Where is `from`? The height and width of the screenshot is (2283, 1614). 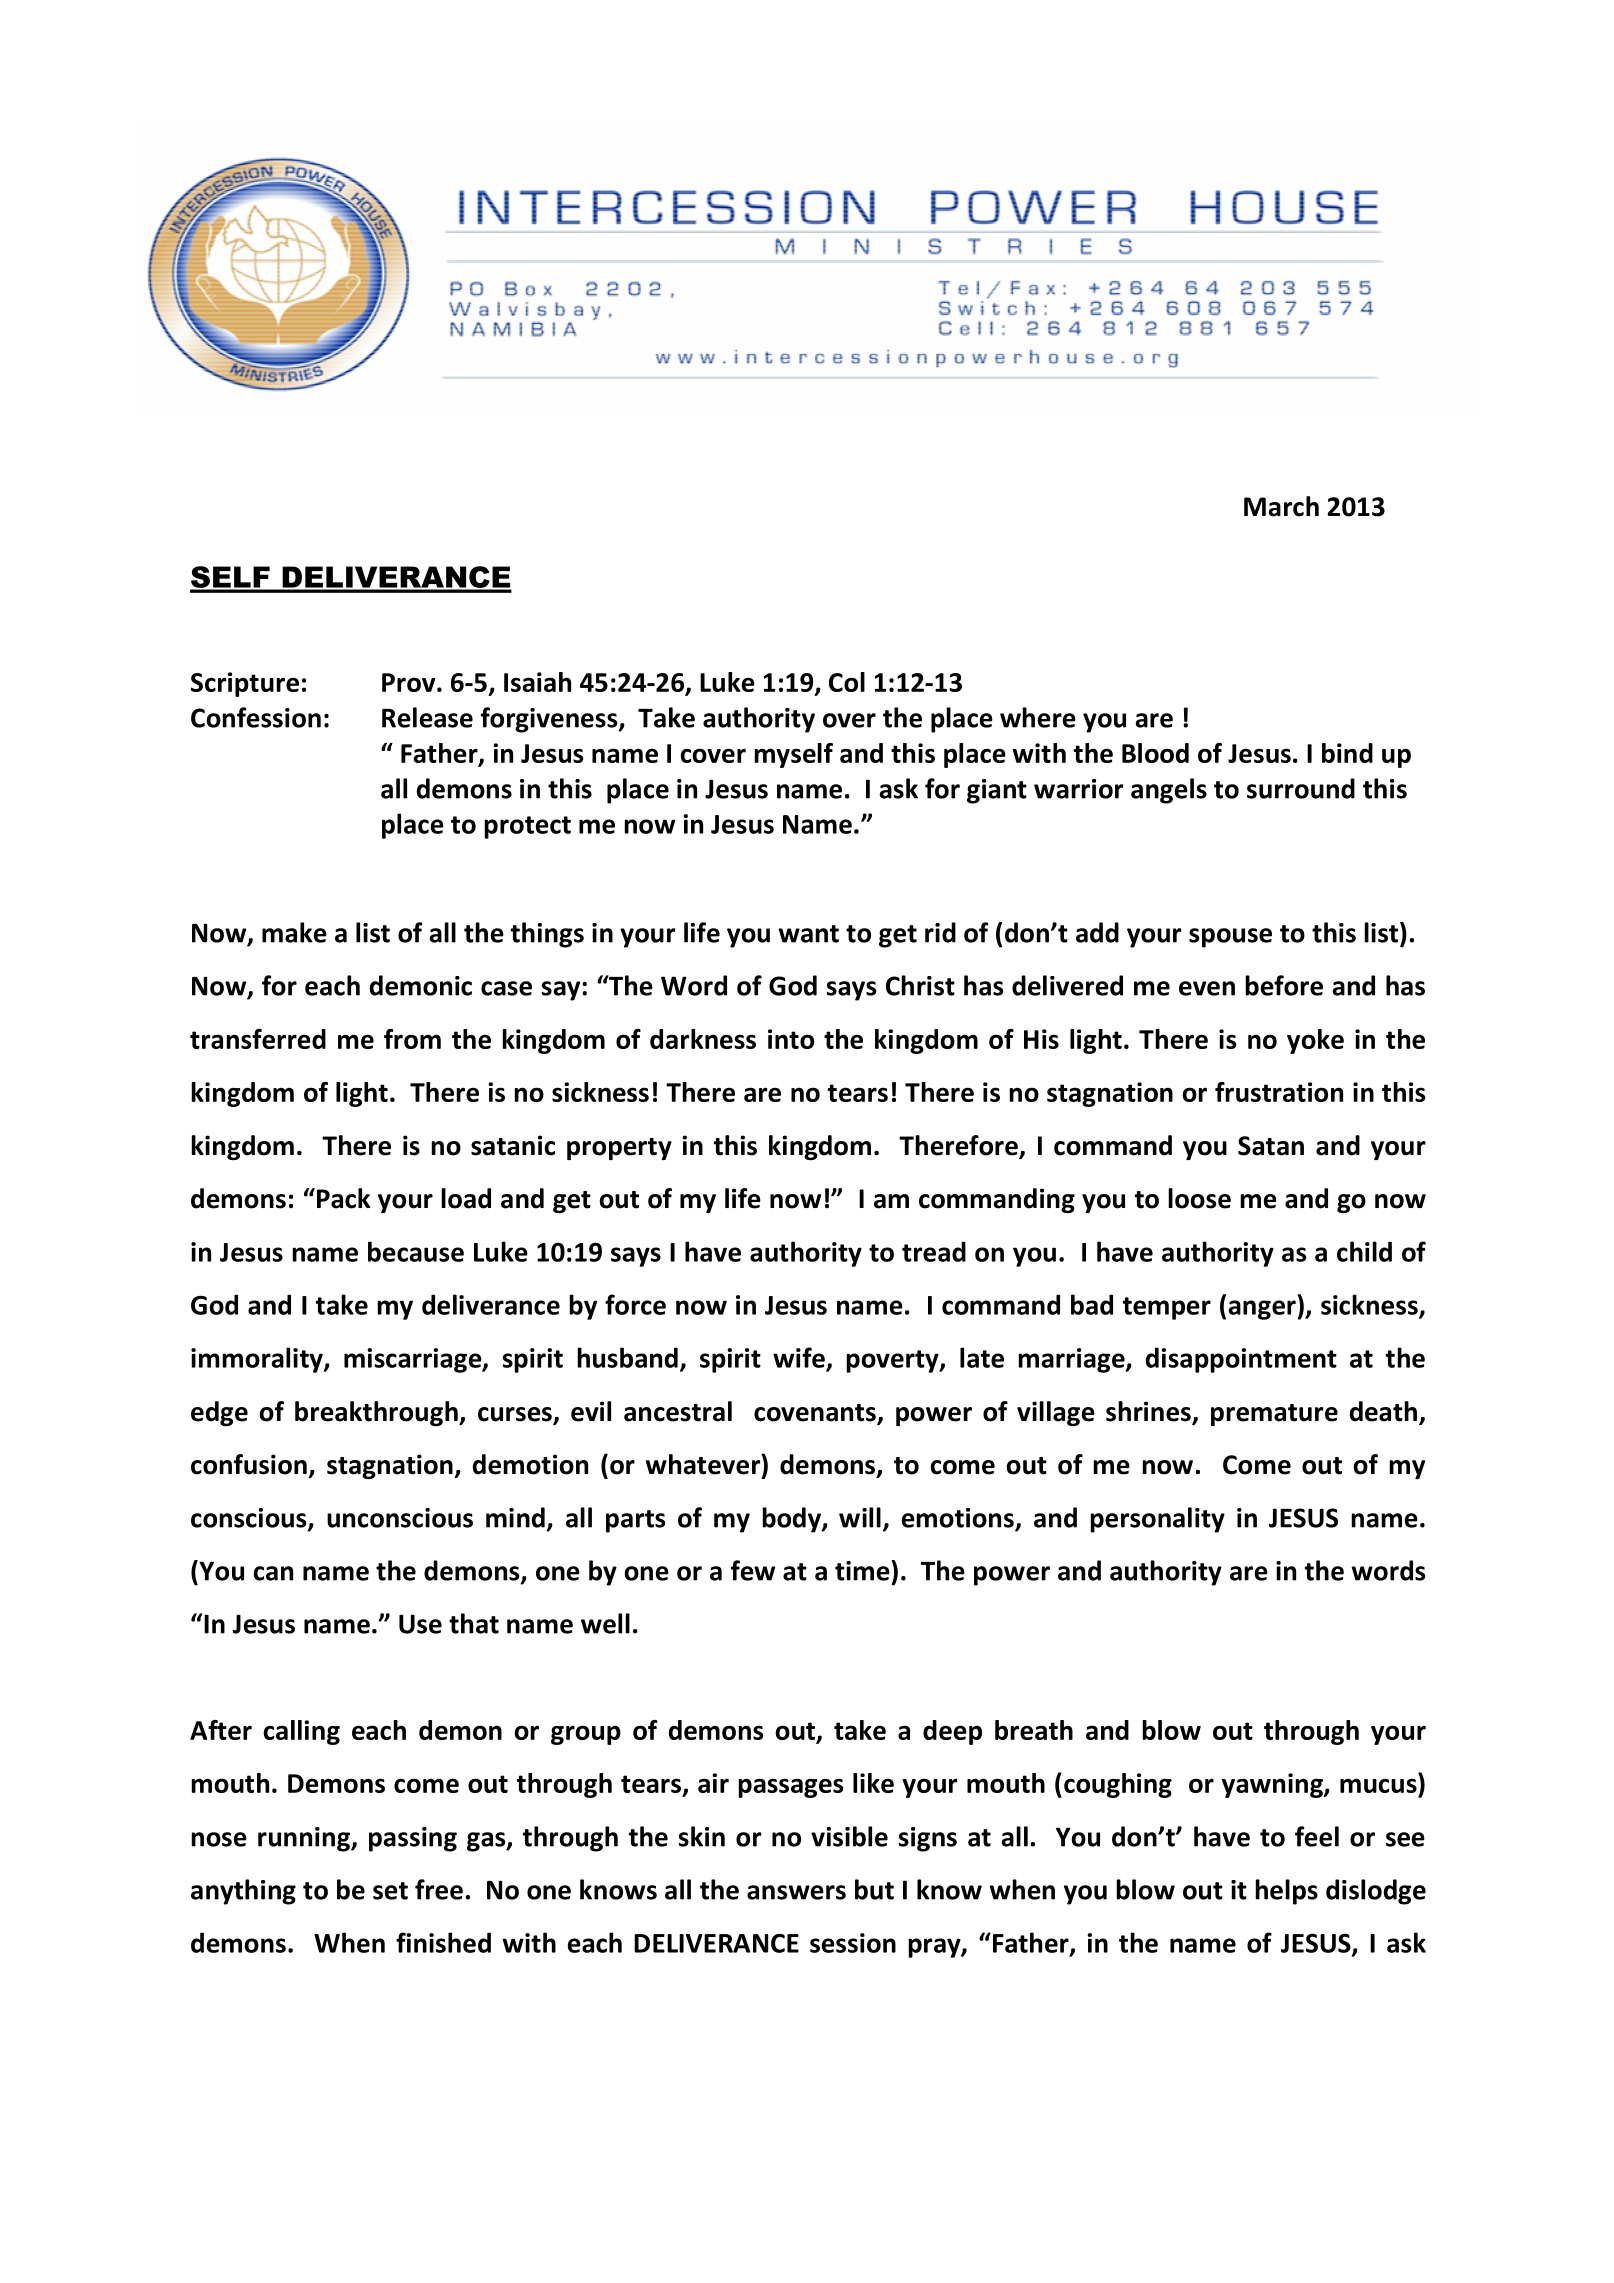 from is located at coordinates (412, 1039).
